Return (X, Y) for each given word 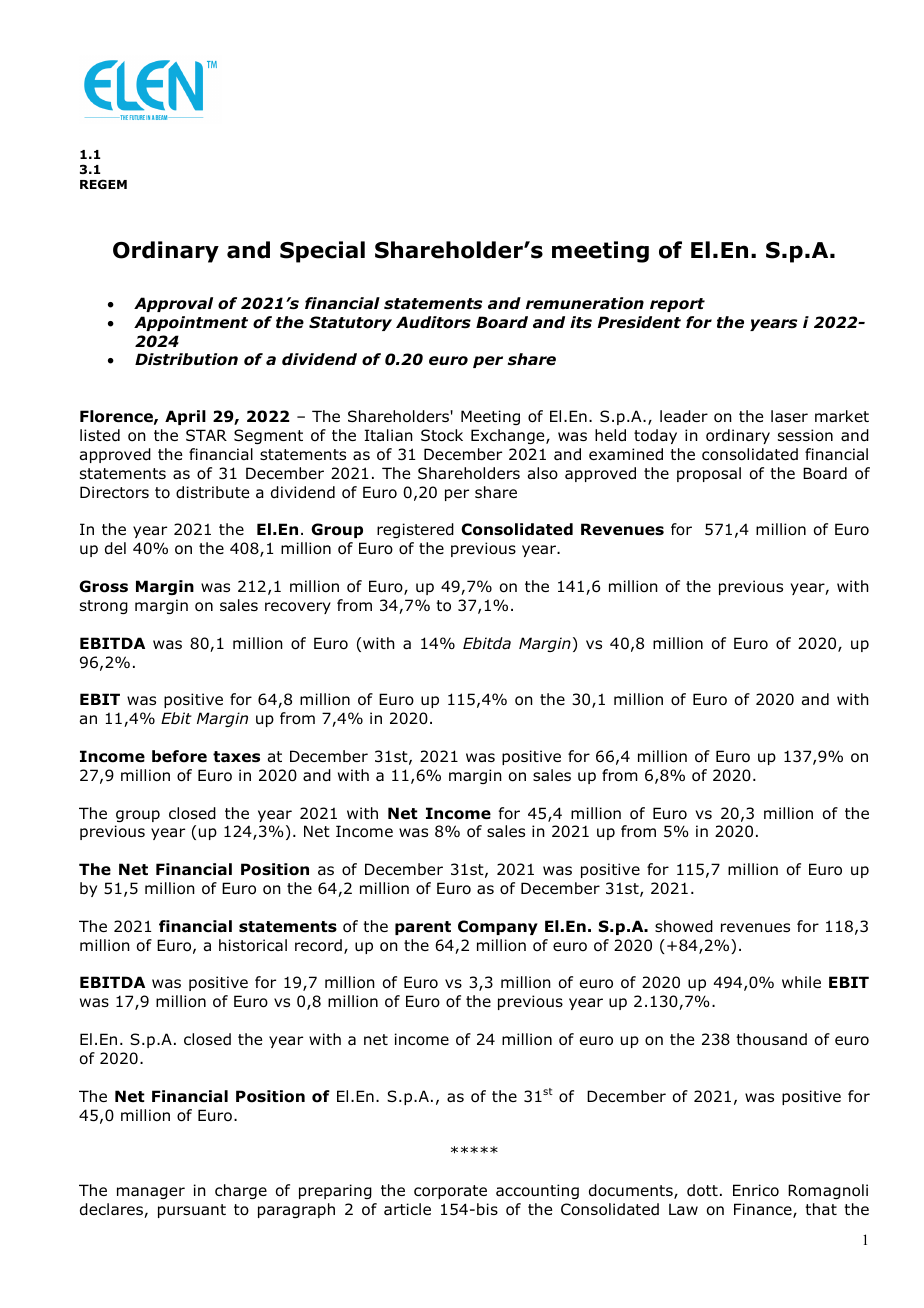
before (179, 756)
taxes (236, 757)
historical (253, 945)
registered (415, 530)
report (677, 305)
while (801, 982)
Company (498, 927)
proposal (709, 474)
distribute (212, 492)
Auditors (433, 322)
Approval (173, 304)
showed (684, 926)
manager (151, 1193)
